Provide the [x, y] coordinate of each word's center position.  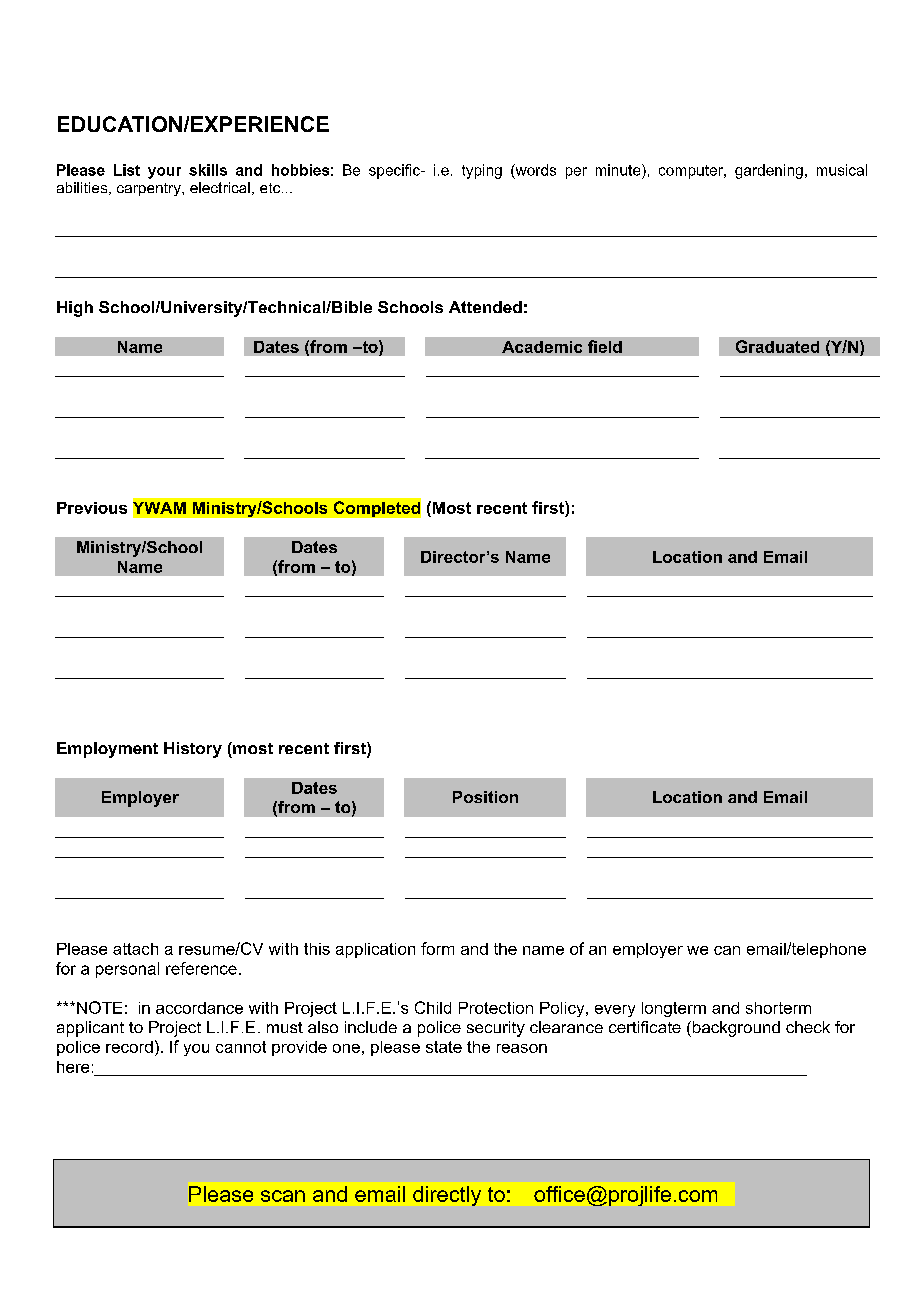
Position [485, 797]
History [193, 750]
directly [447, 1196]
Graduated [777, 346]
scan [283, 1196]
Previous [92, 508]
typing [482, 171]
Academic [542, 347]
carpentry [150, 189]
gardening [769, 171]
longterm [674, 1009]
